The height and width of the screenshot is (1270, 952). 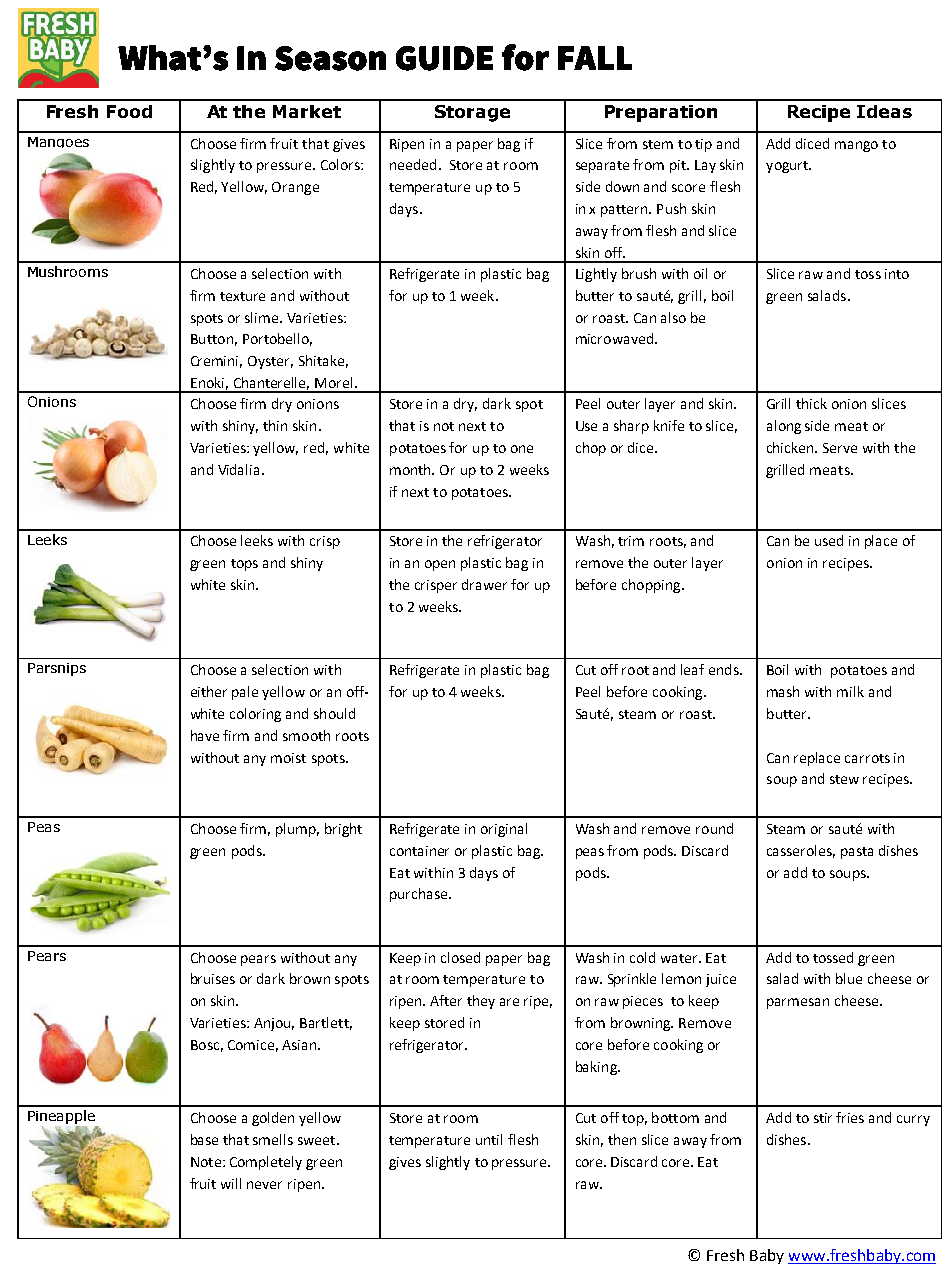 What do you see at coordinates (811, 403) in the screenshot?
I see `thick` at bounding box center [811, 403].
